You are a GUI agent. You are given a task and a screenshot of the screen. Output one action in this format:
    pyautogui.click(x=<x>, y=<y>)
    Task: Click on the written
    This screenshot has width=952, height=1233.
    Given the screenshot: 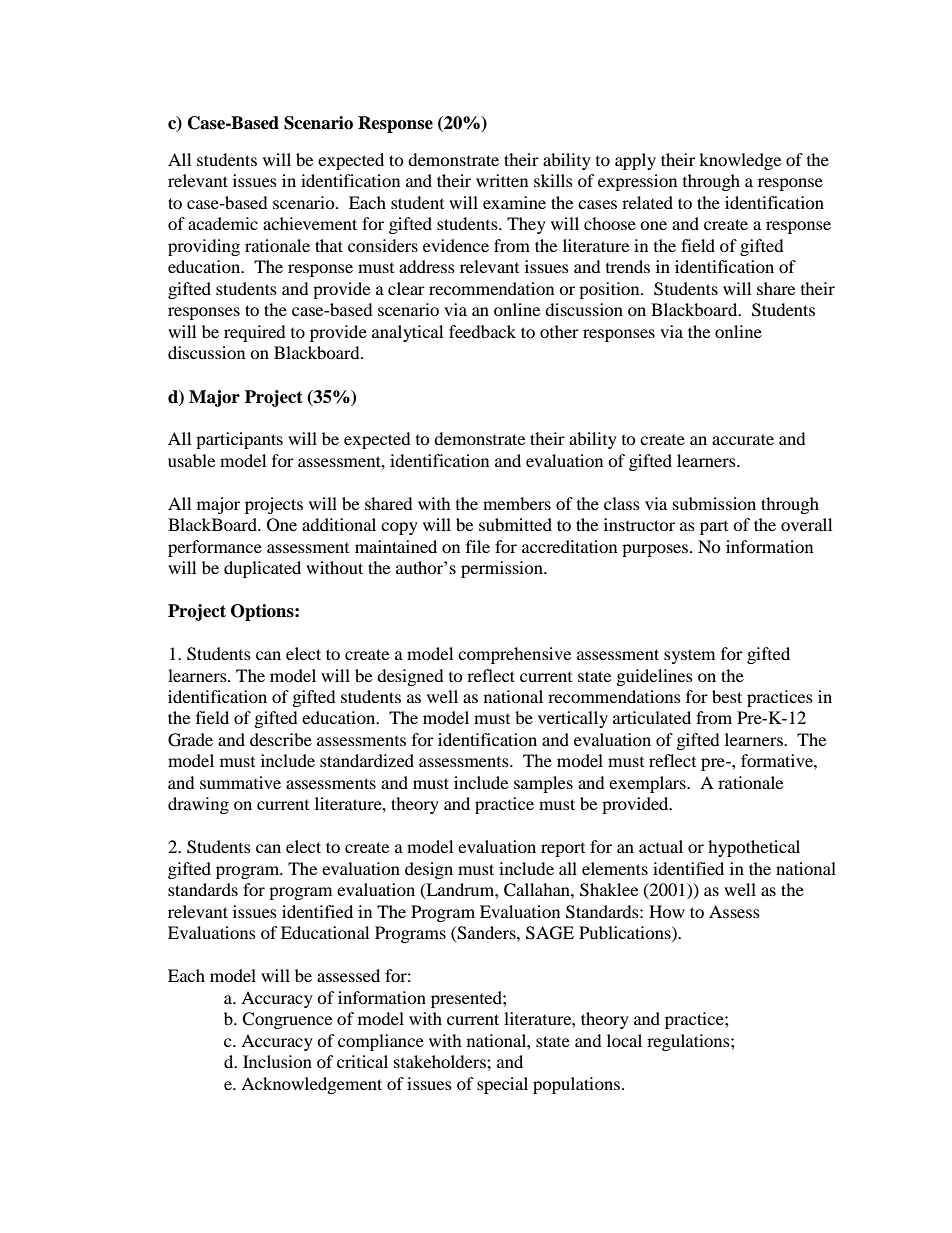 What is the action you would take?
    pyautogui.click(x=502, y=180)
